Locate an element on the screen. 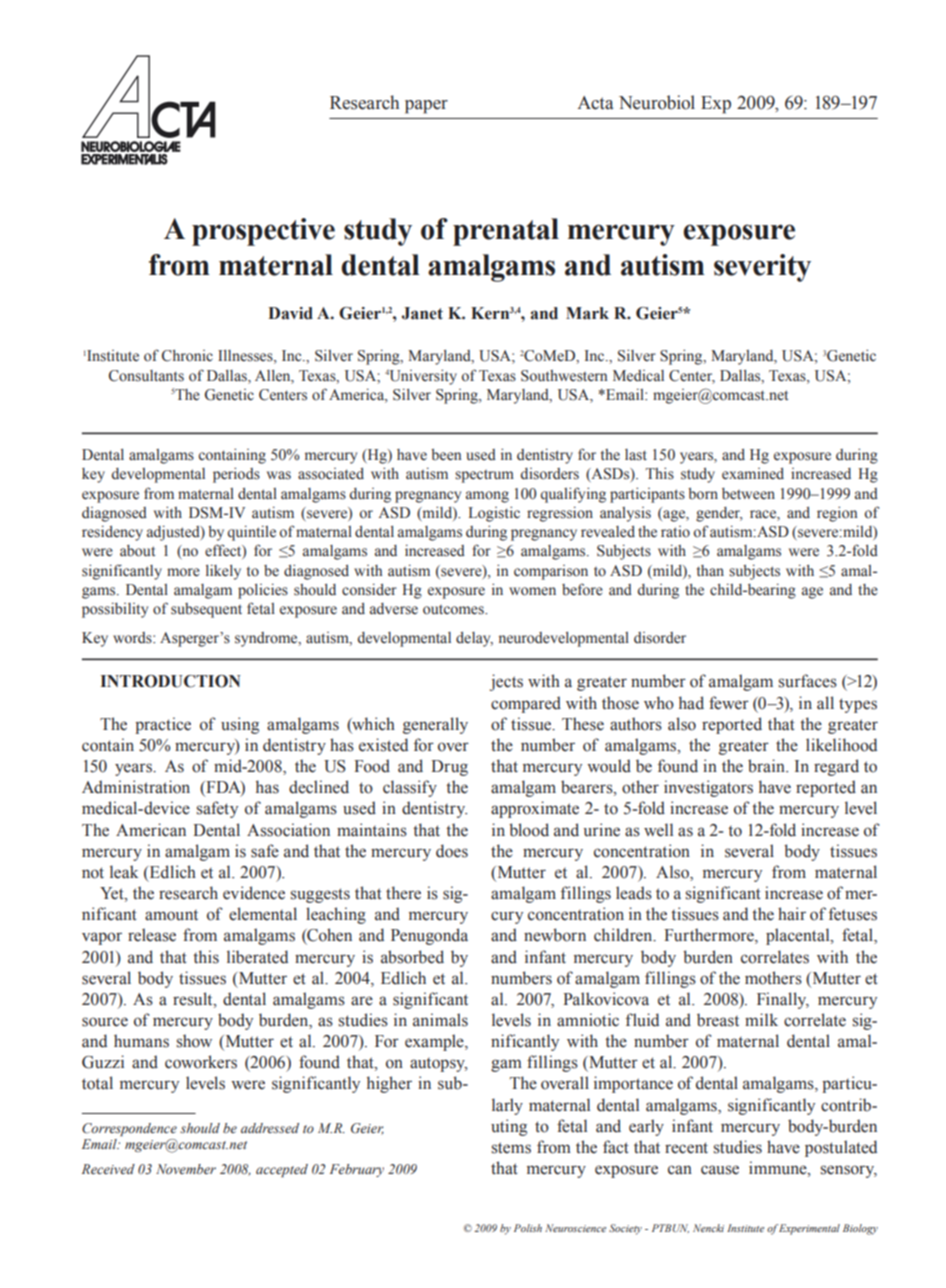  Polish is located at coordinates (528, 1228).
